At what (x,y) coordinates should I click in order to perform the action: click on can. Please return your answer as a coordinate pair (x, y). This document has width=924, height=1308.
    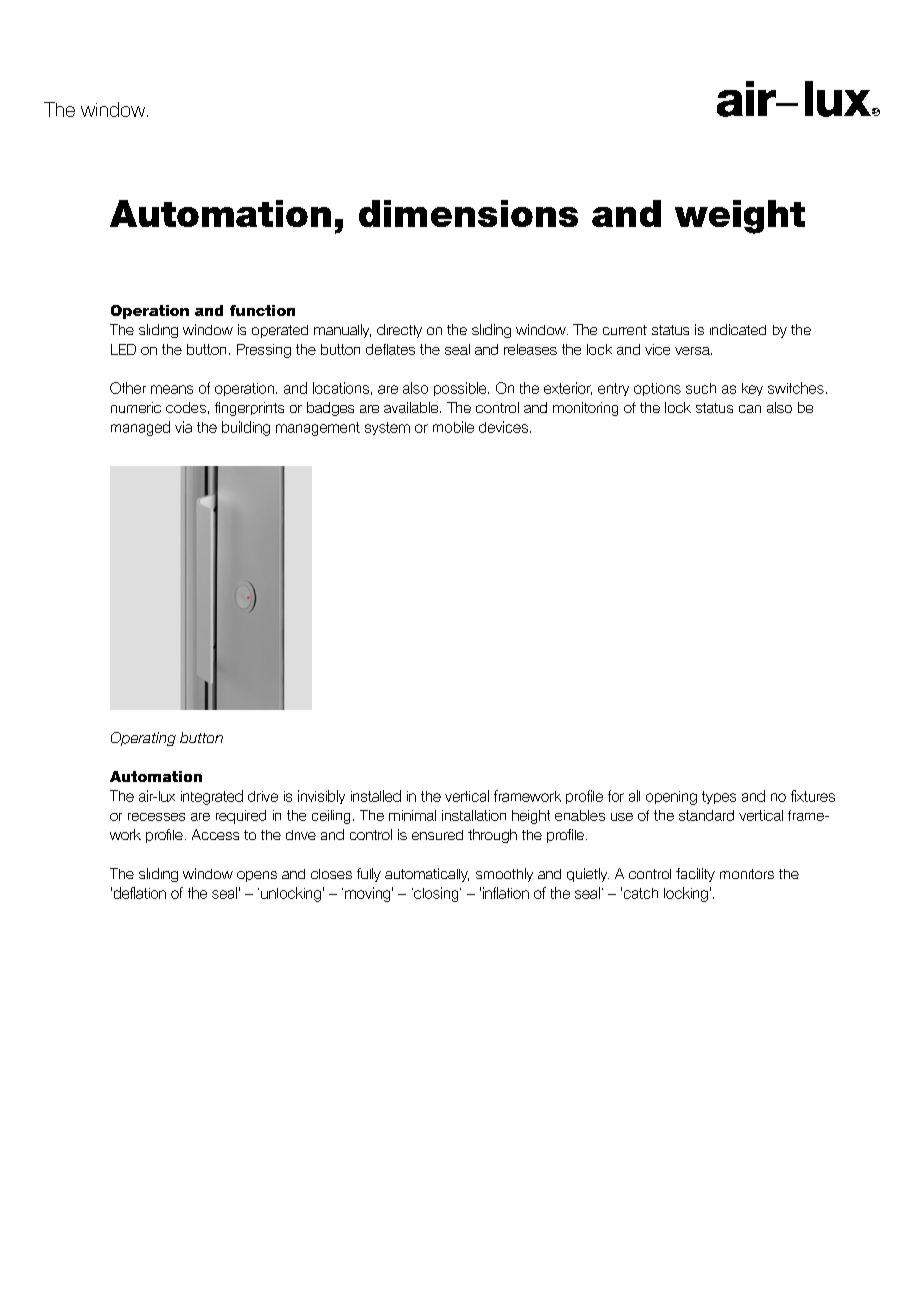
    Looking at the image, I should click on (750, 409).
